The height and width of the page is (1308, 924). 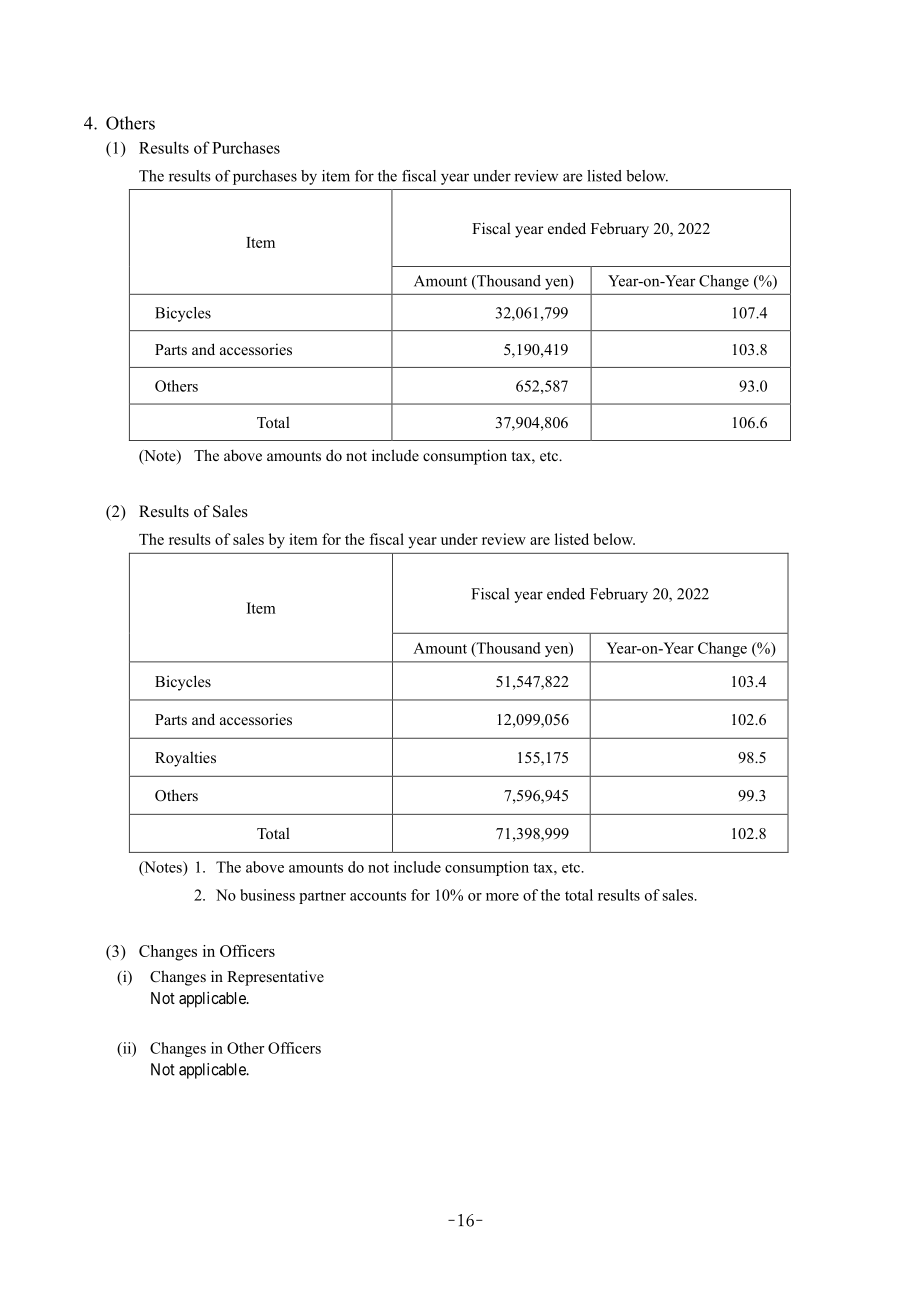 I want to click on business, so click(x=267, y=895).
